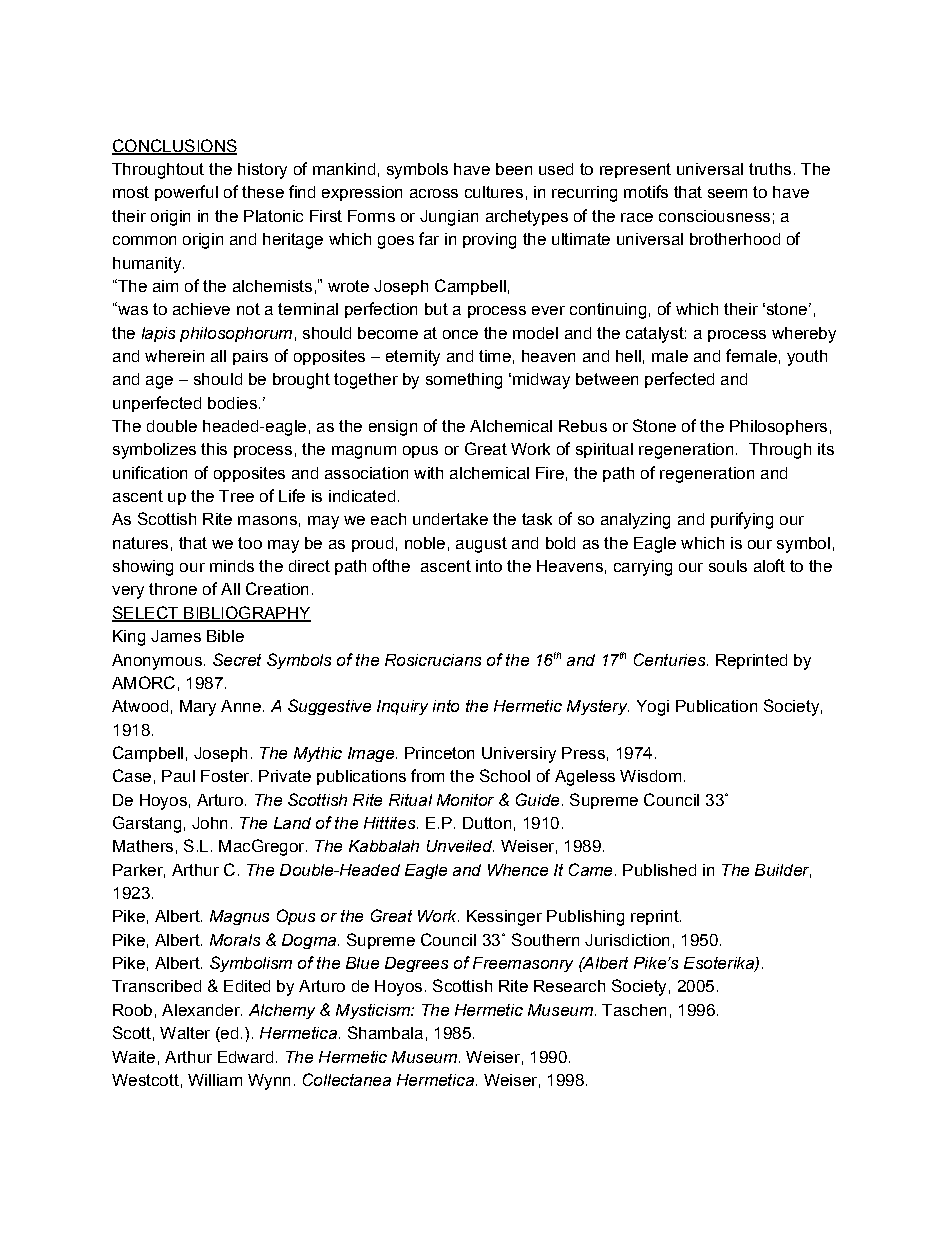 The image size is (952, 1233). What do you see at coordinates (464, 381) in the screenshot?
I see `something` at bounding box center [464, 381].
